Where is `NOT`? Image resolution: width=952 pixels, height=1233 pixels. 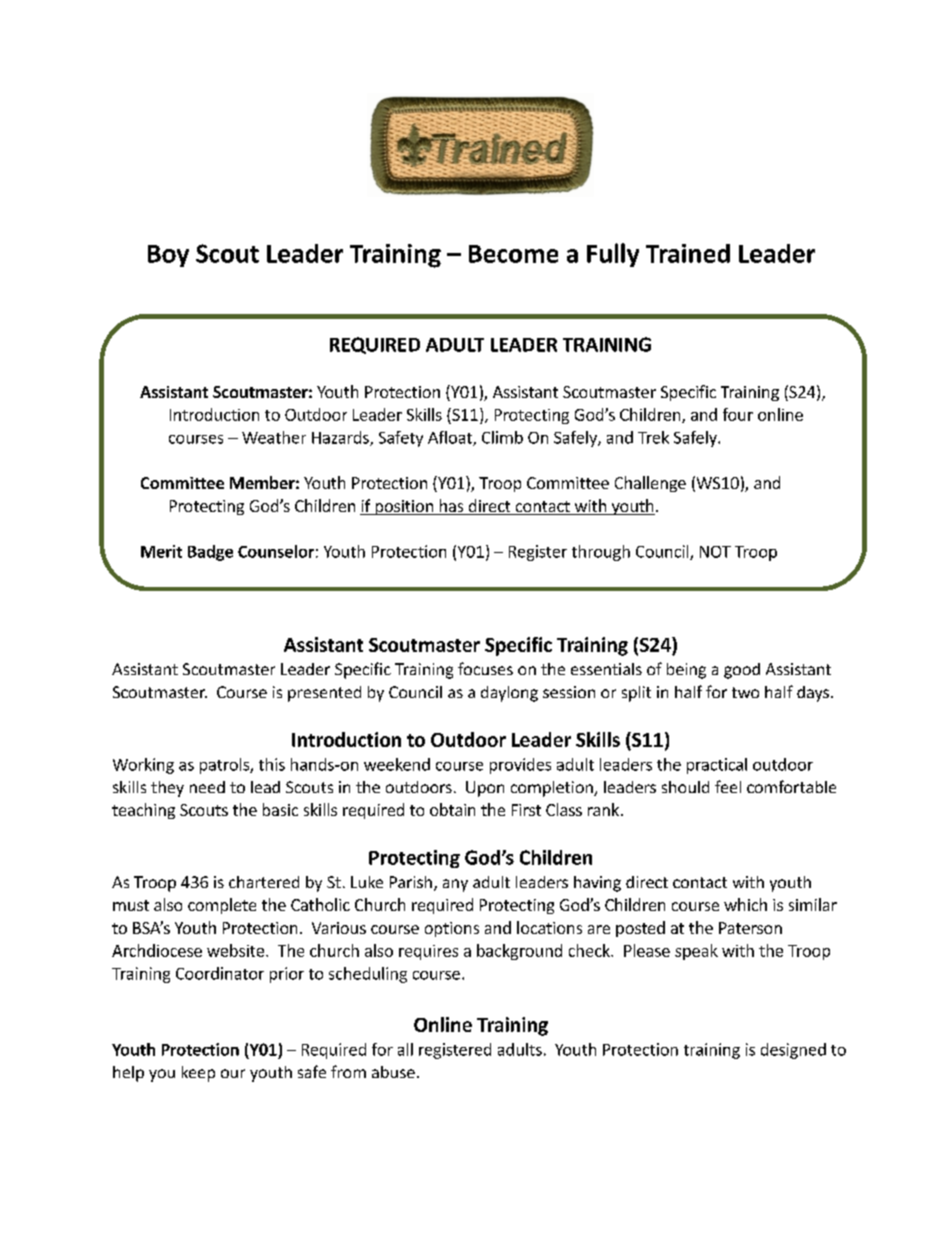
NOT is located at coordinates (715, 552).
